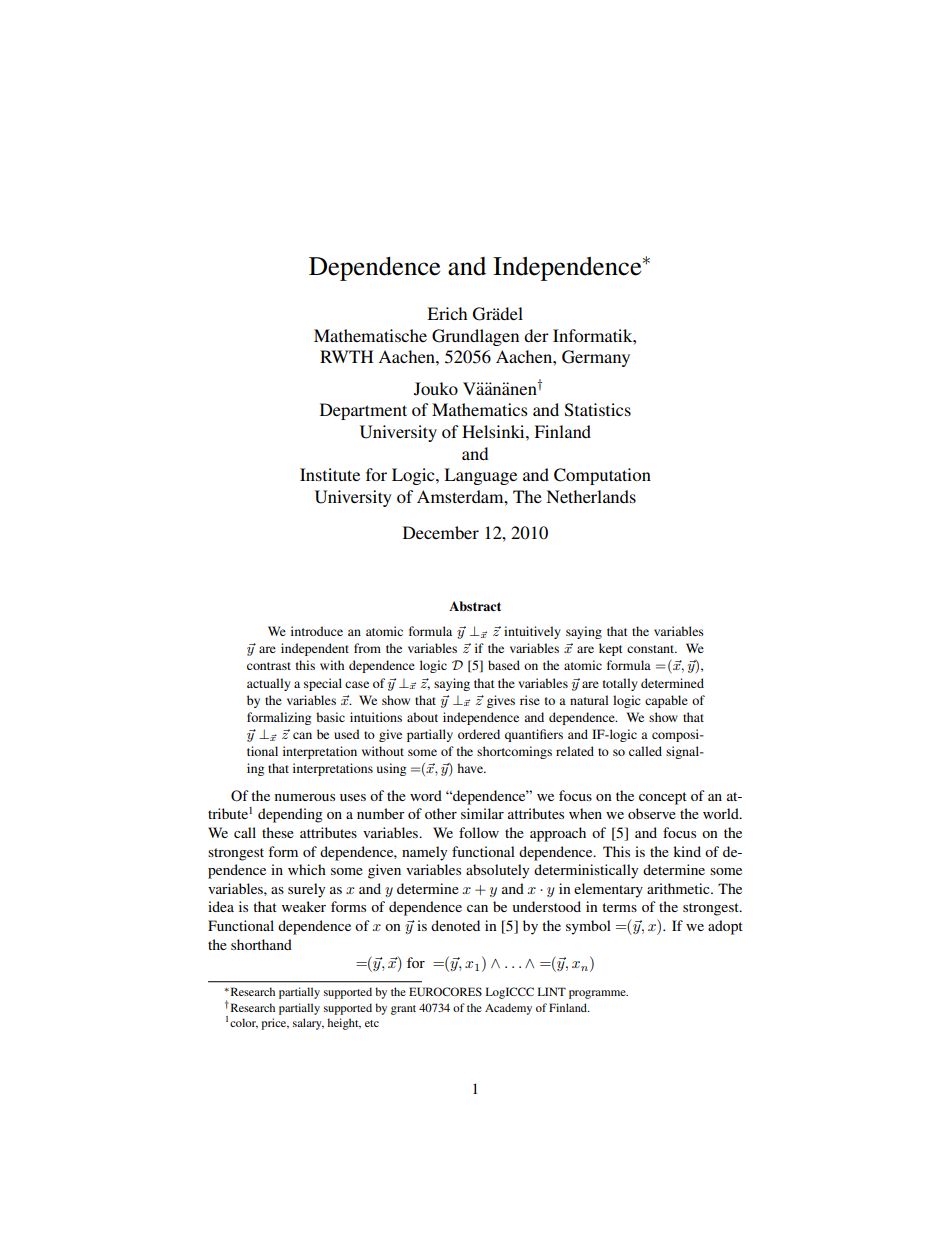 The width and height of the screenshot is (952, 1233). Describe the element at coordinates (275, 1024) in the screenshot. I see `price` at that location.
